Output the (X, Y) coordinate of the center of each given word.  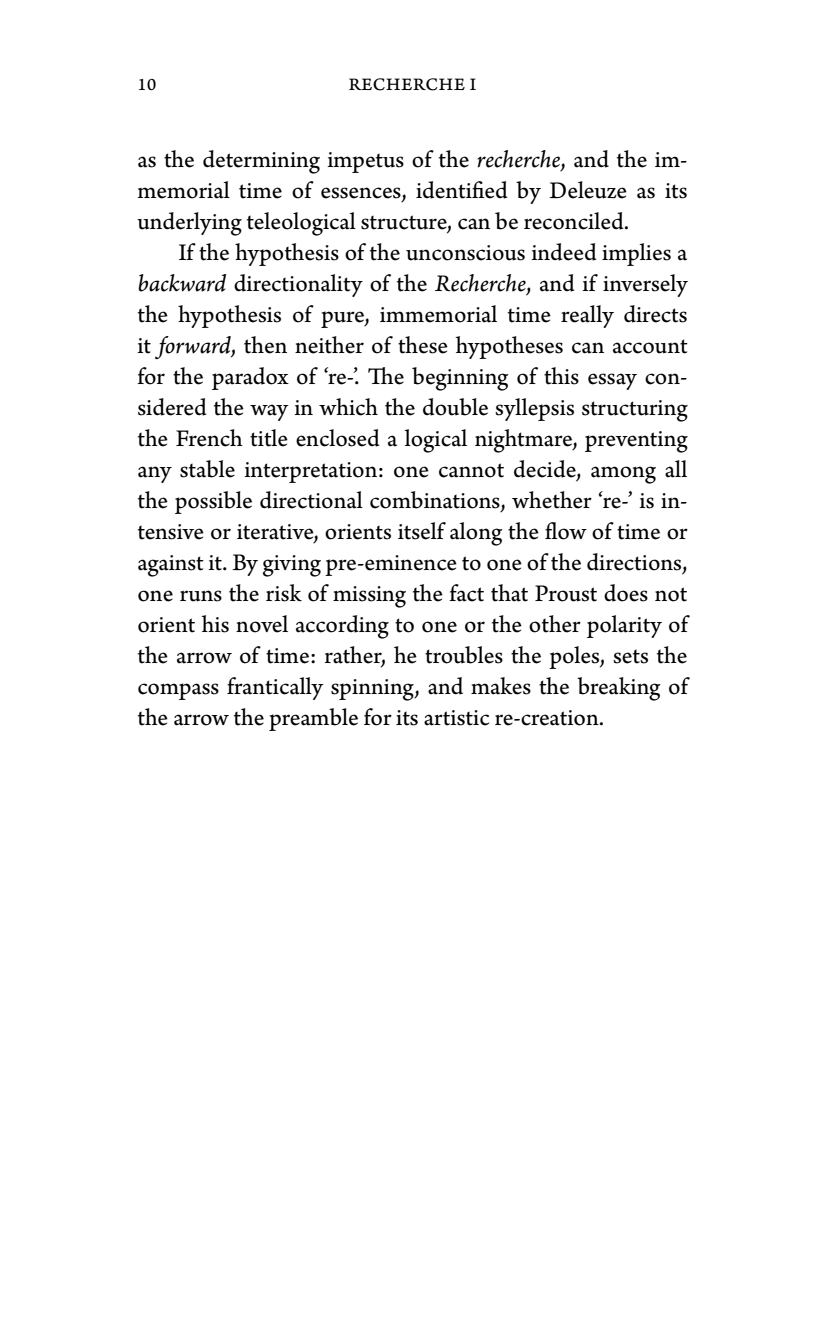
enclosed (338, 438)
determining (261, 162)
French (209, 438)
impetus (365, 162)
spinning (373, 690)
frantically (275, 688)
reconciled (575, 221)
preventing (636, 442)
